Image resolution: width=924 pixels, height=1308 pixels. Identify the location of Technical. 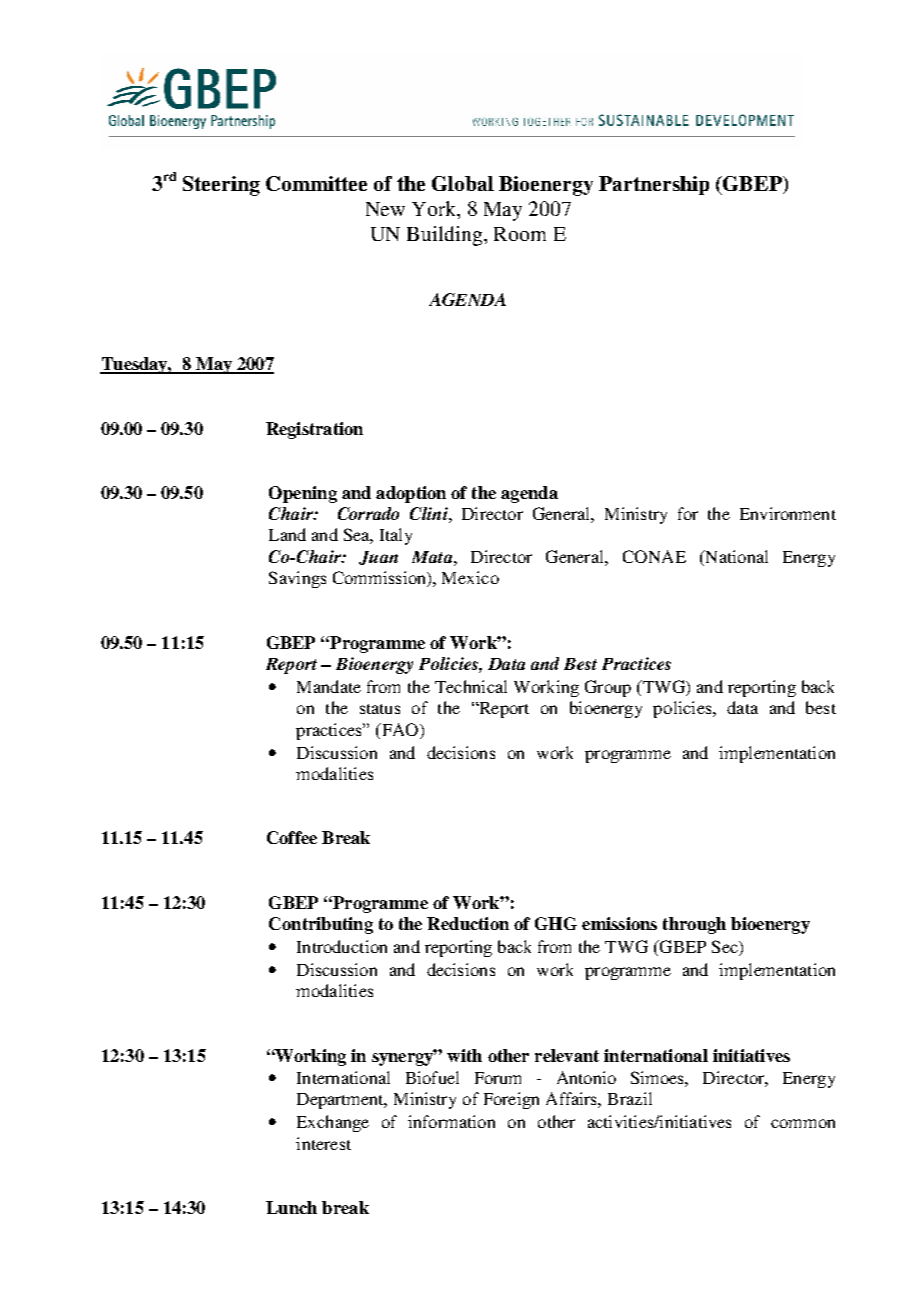
(471, 686).
